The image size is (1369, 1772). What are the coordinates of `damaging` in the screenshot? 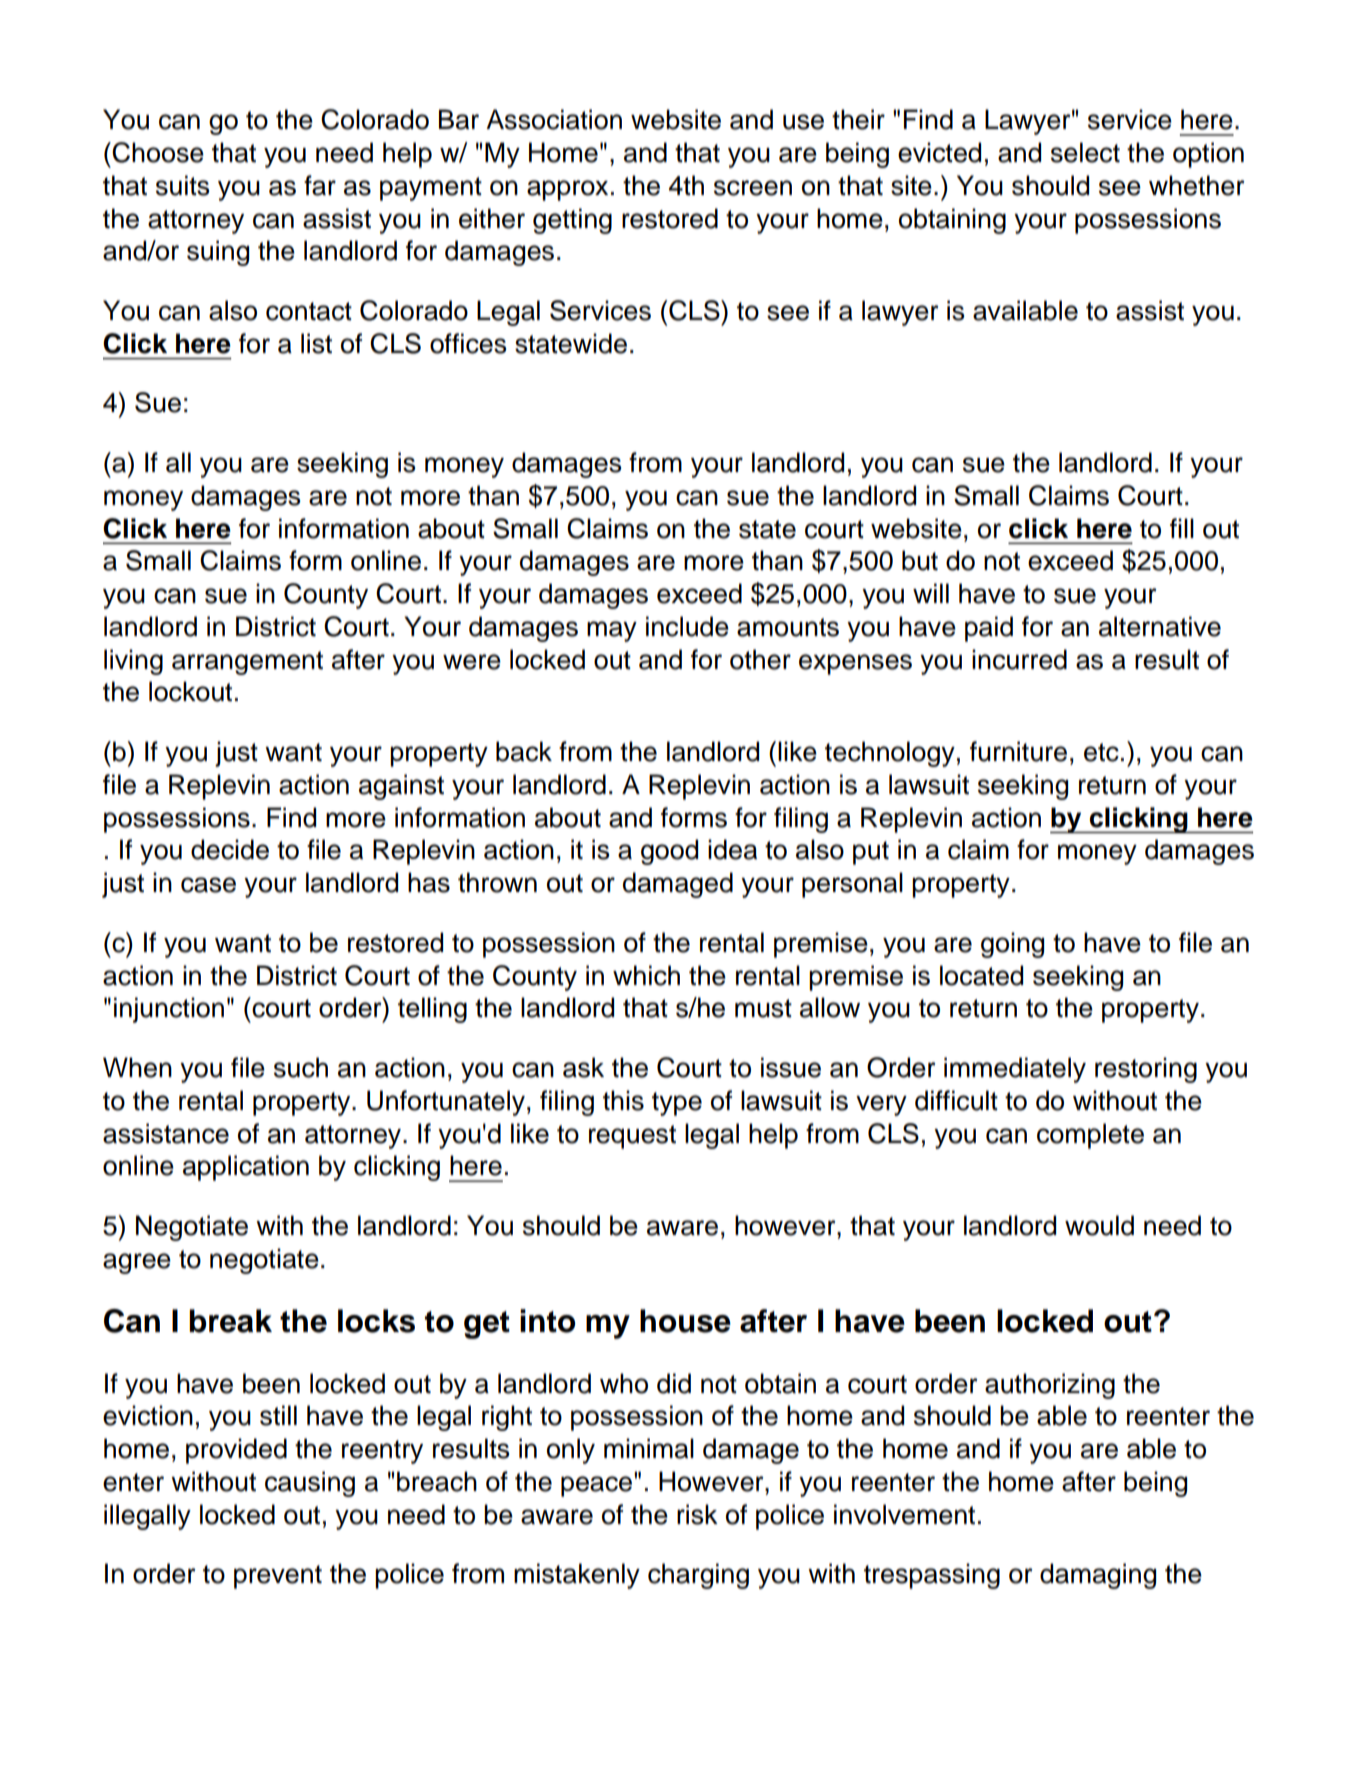 It's located at (1098, 1576).
